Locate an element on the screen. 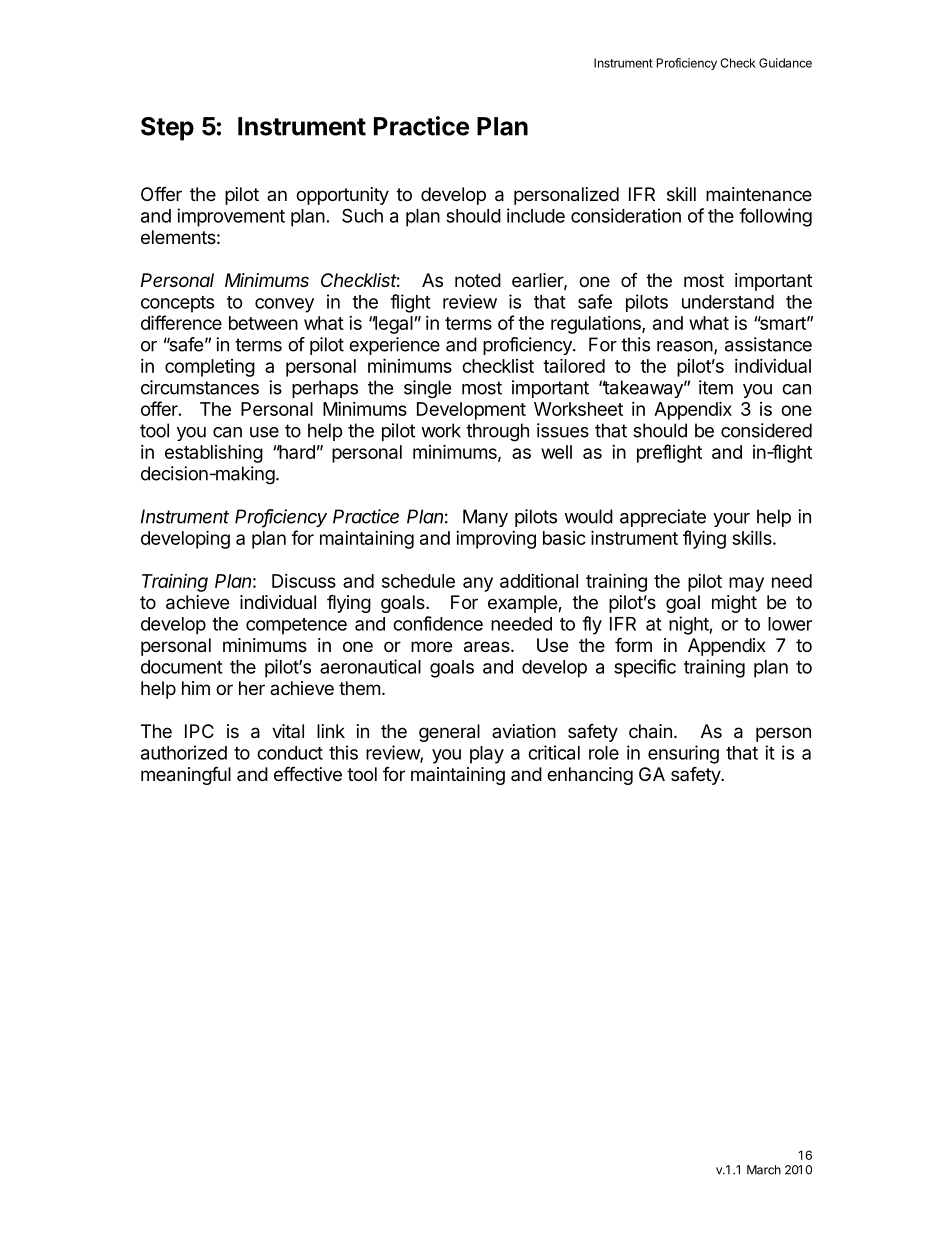 This screenshot has height=1233, width=952. March is located at coordinates (764, 1170).
